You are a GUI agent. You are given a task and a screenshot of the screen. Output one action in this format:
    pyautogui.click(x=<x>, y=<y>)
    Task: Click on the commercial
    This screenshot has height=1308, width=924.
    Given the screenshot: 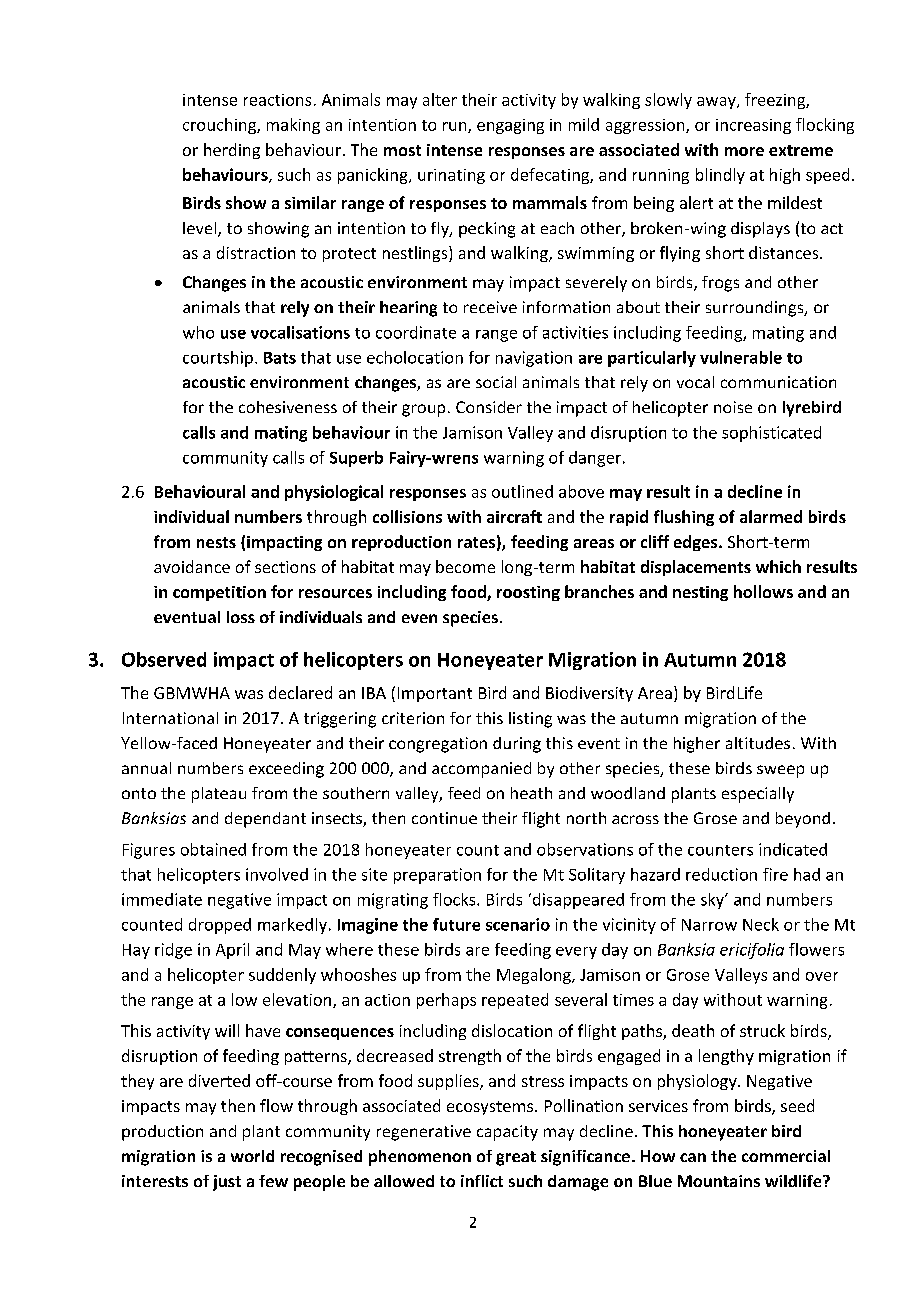 What is the action you would take?
    pyautogui.click(x=786, y=1156)
